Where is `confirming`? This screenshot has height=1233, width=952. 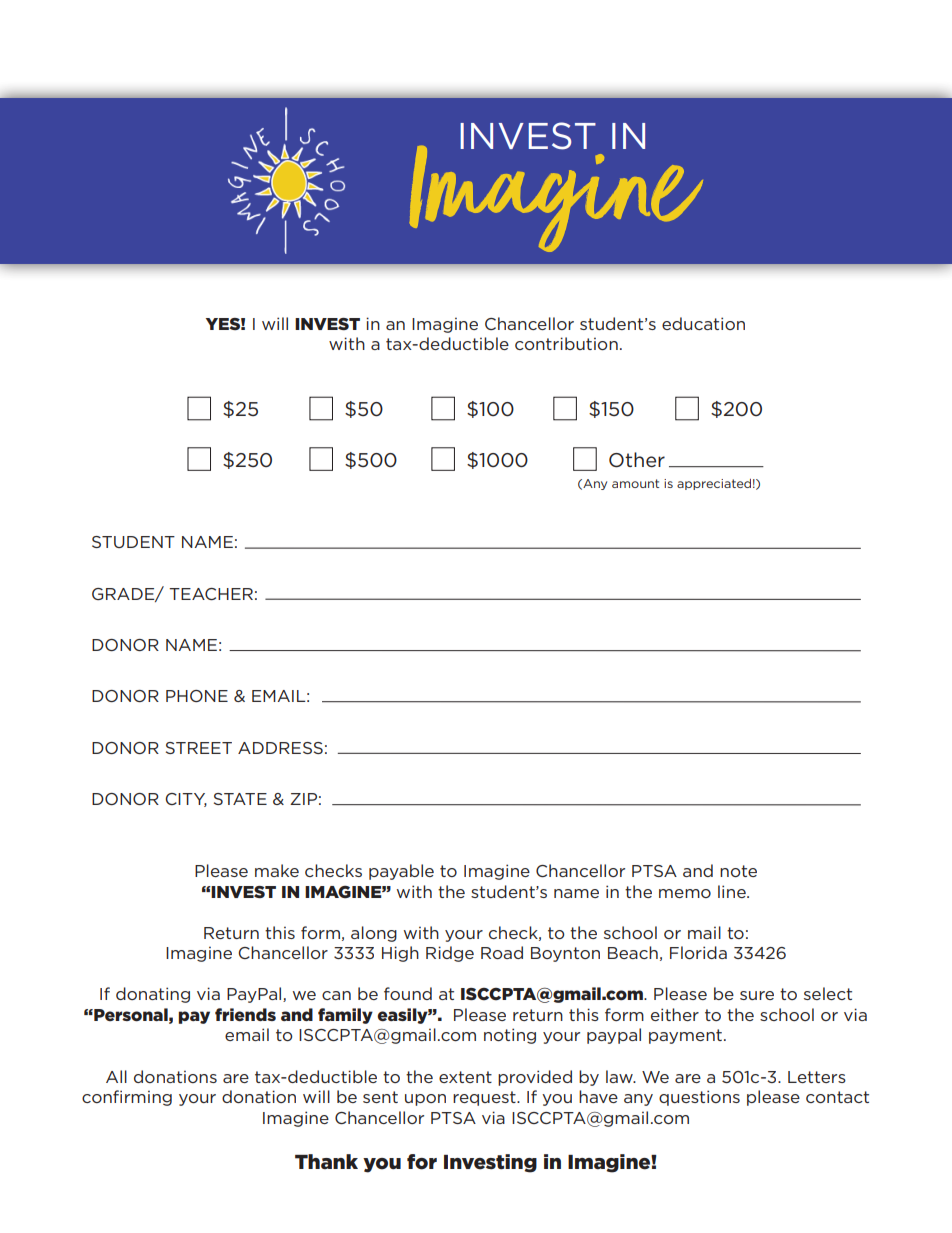 confirming is located at coordinates (127, 1098).
